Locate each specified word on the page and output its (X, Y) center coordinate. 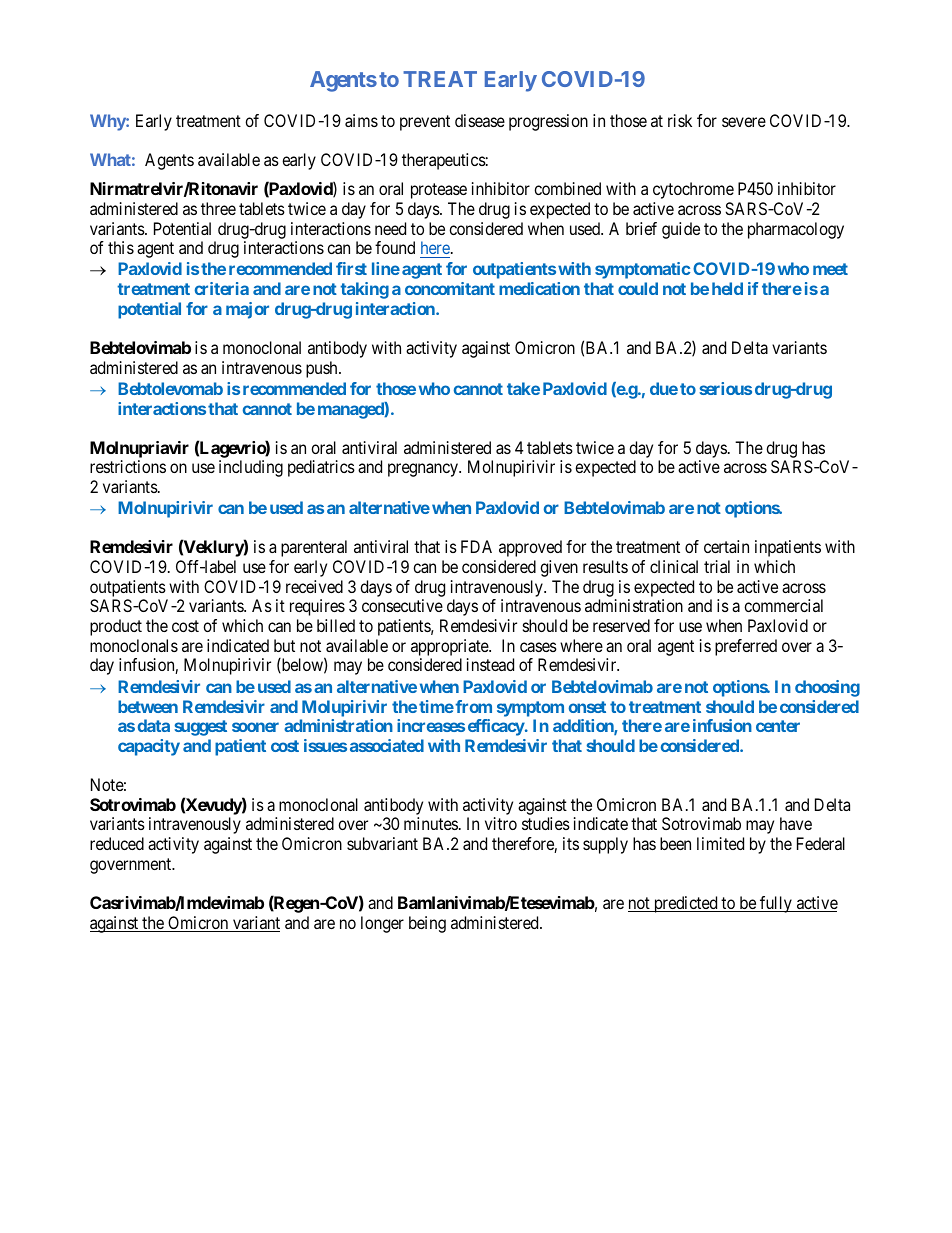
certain (726, 546)
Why (108, 122)
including (251, 468)
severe (744, 122)
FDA (476, 546)
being (427, 924)
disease (480, 120)
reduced (117, 843)
